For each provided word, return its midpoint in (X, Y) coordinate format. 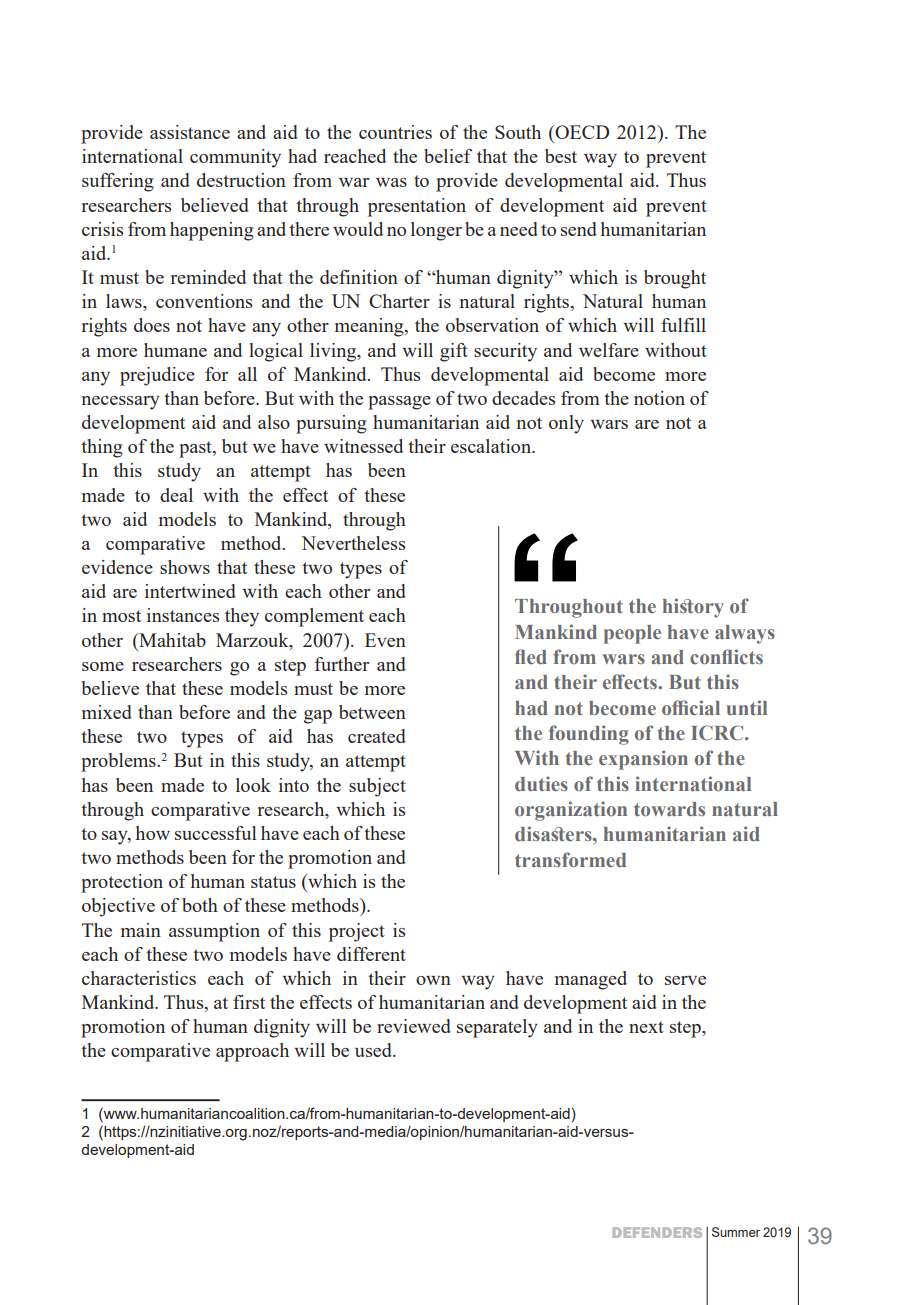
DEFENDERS (657, 1232)
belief (448, 156)
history (693, 608)
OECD (581, 132)
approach (252, 1052)
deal (176, 495)
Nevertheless (353, 543)
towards (669, 809)
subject (377, 787)
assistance (190, 132)
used (374, 1050)
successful (216, 833)
